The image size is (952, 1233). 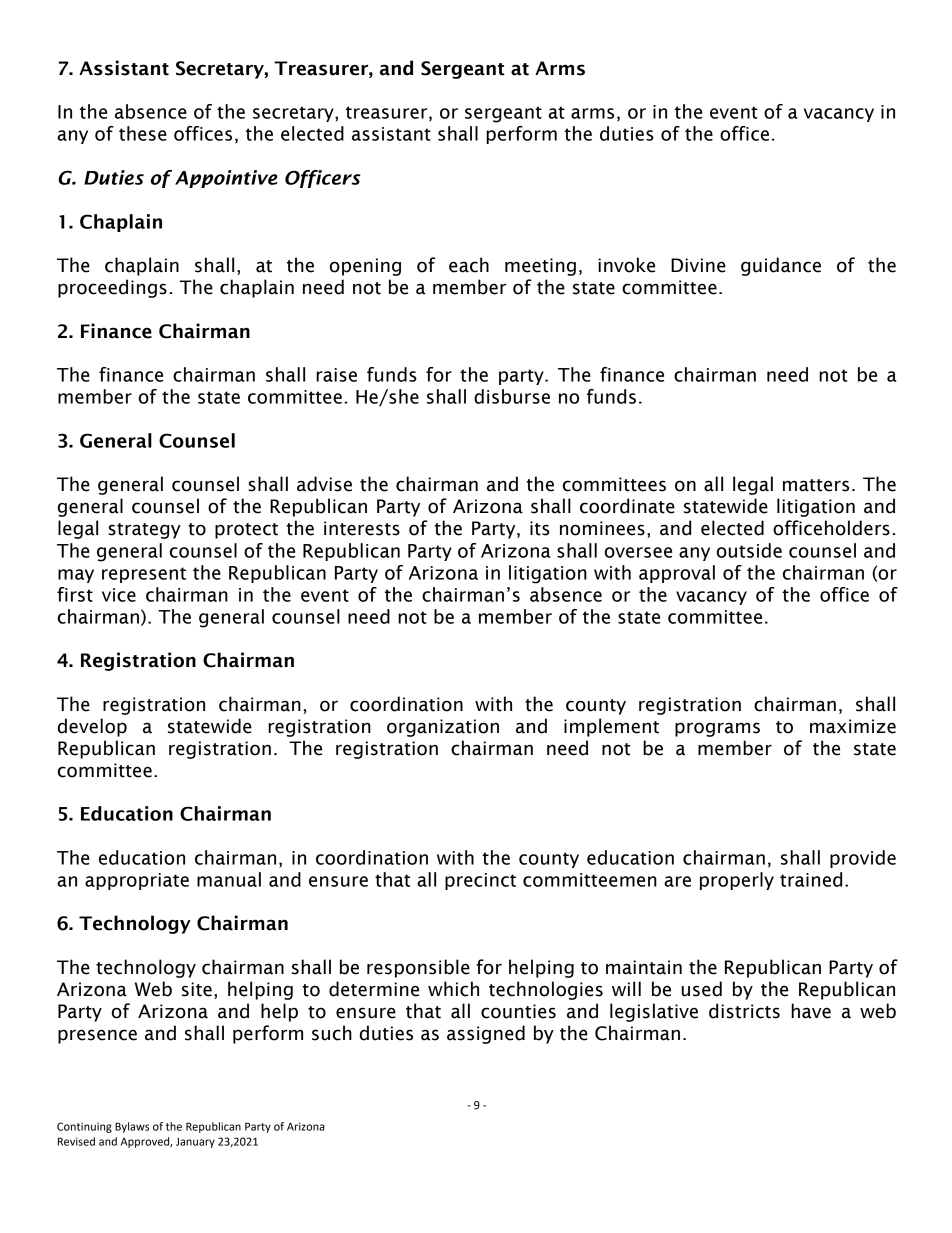 What do you see at coordinates (443, 728) in the screenshot?
I see `organization` at bounding box center [443, 728].
